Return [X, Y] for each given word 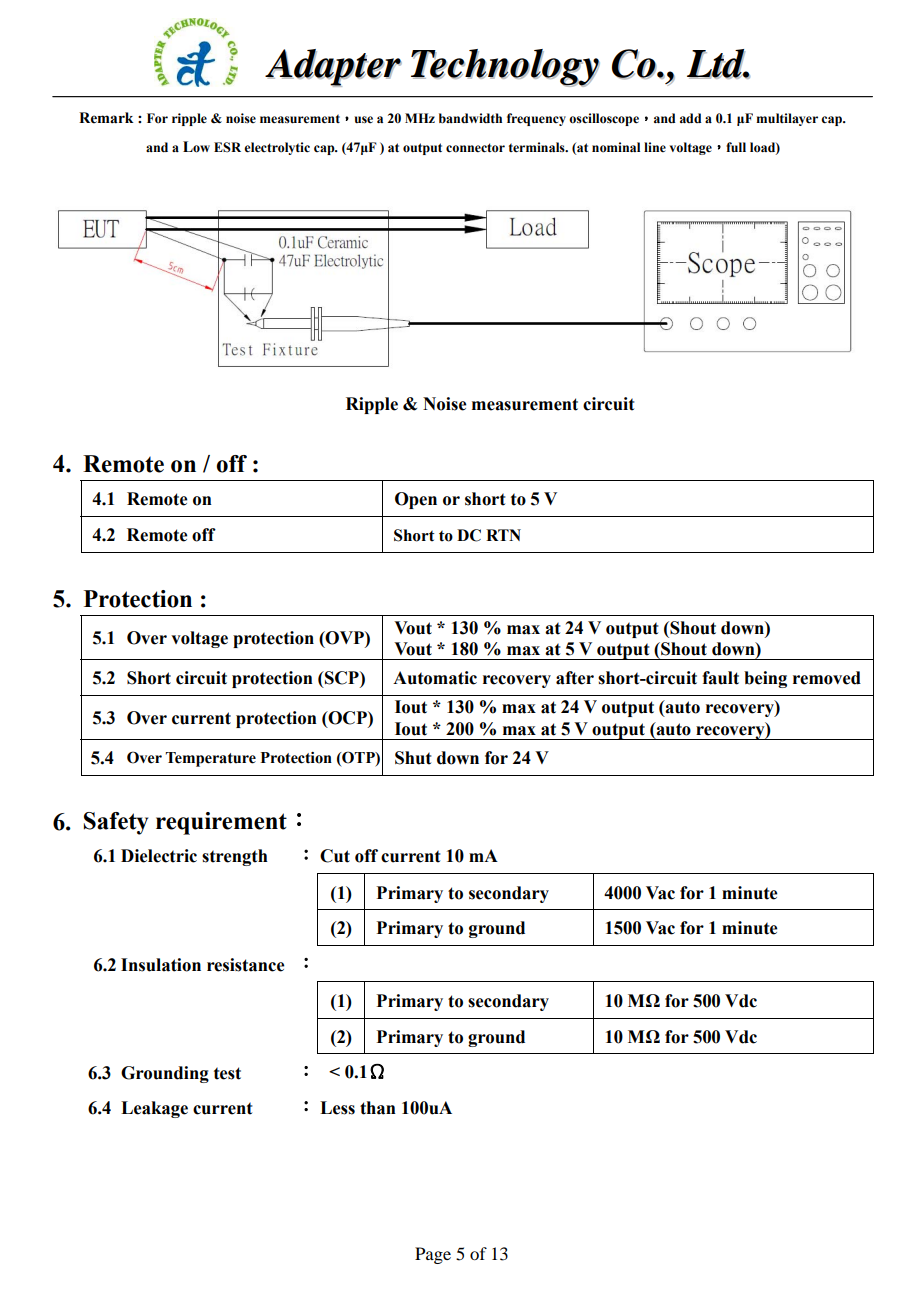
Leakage [154, 1109]
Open [416, 500]
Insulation [161, 965]
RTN [503, 535]
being [765, 679]
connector [475, 148]
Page [433, 1255]
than [378, 1108]
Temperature [211, 759]
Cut [335, 856]
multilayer [787, 119]
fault [720, 678]
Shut [413, 758]
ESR [227, 147]
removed [827, 678]
